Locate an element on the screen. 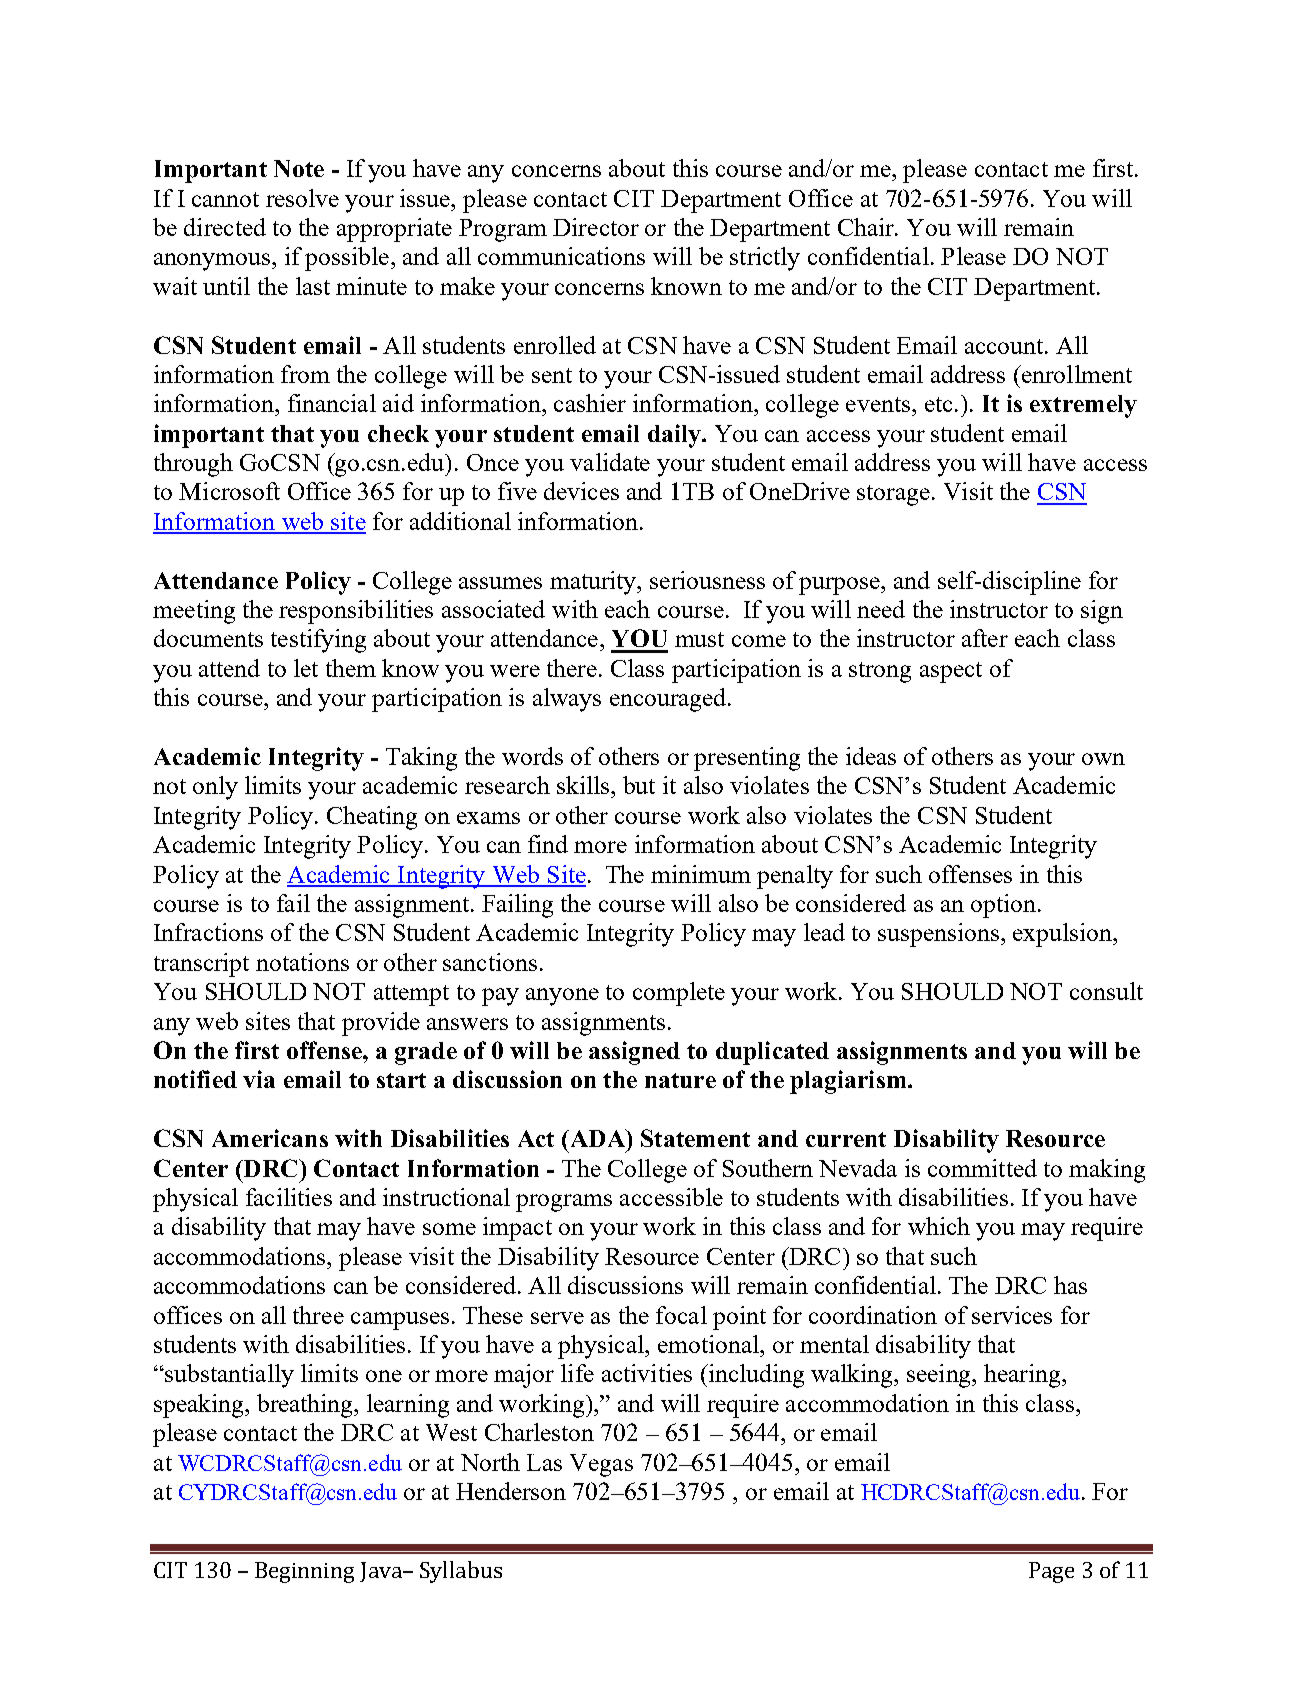 The width and height of the screenshot is (1303, 1687). option is located at coordinates (1005, 906).
